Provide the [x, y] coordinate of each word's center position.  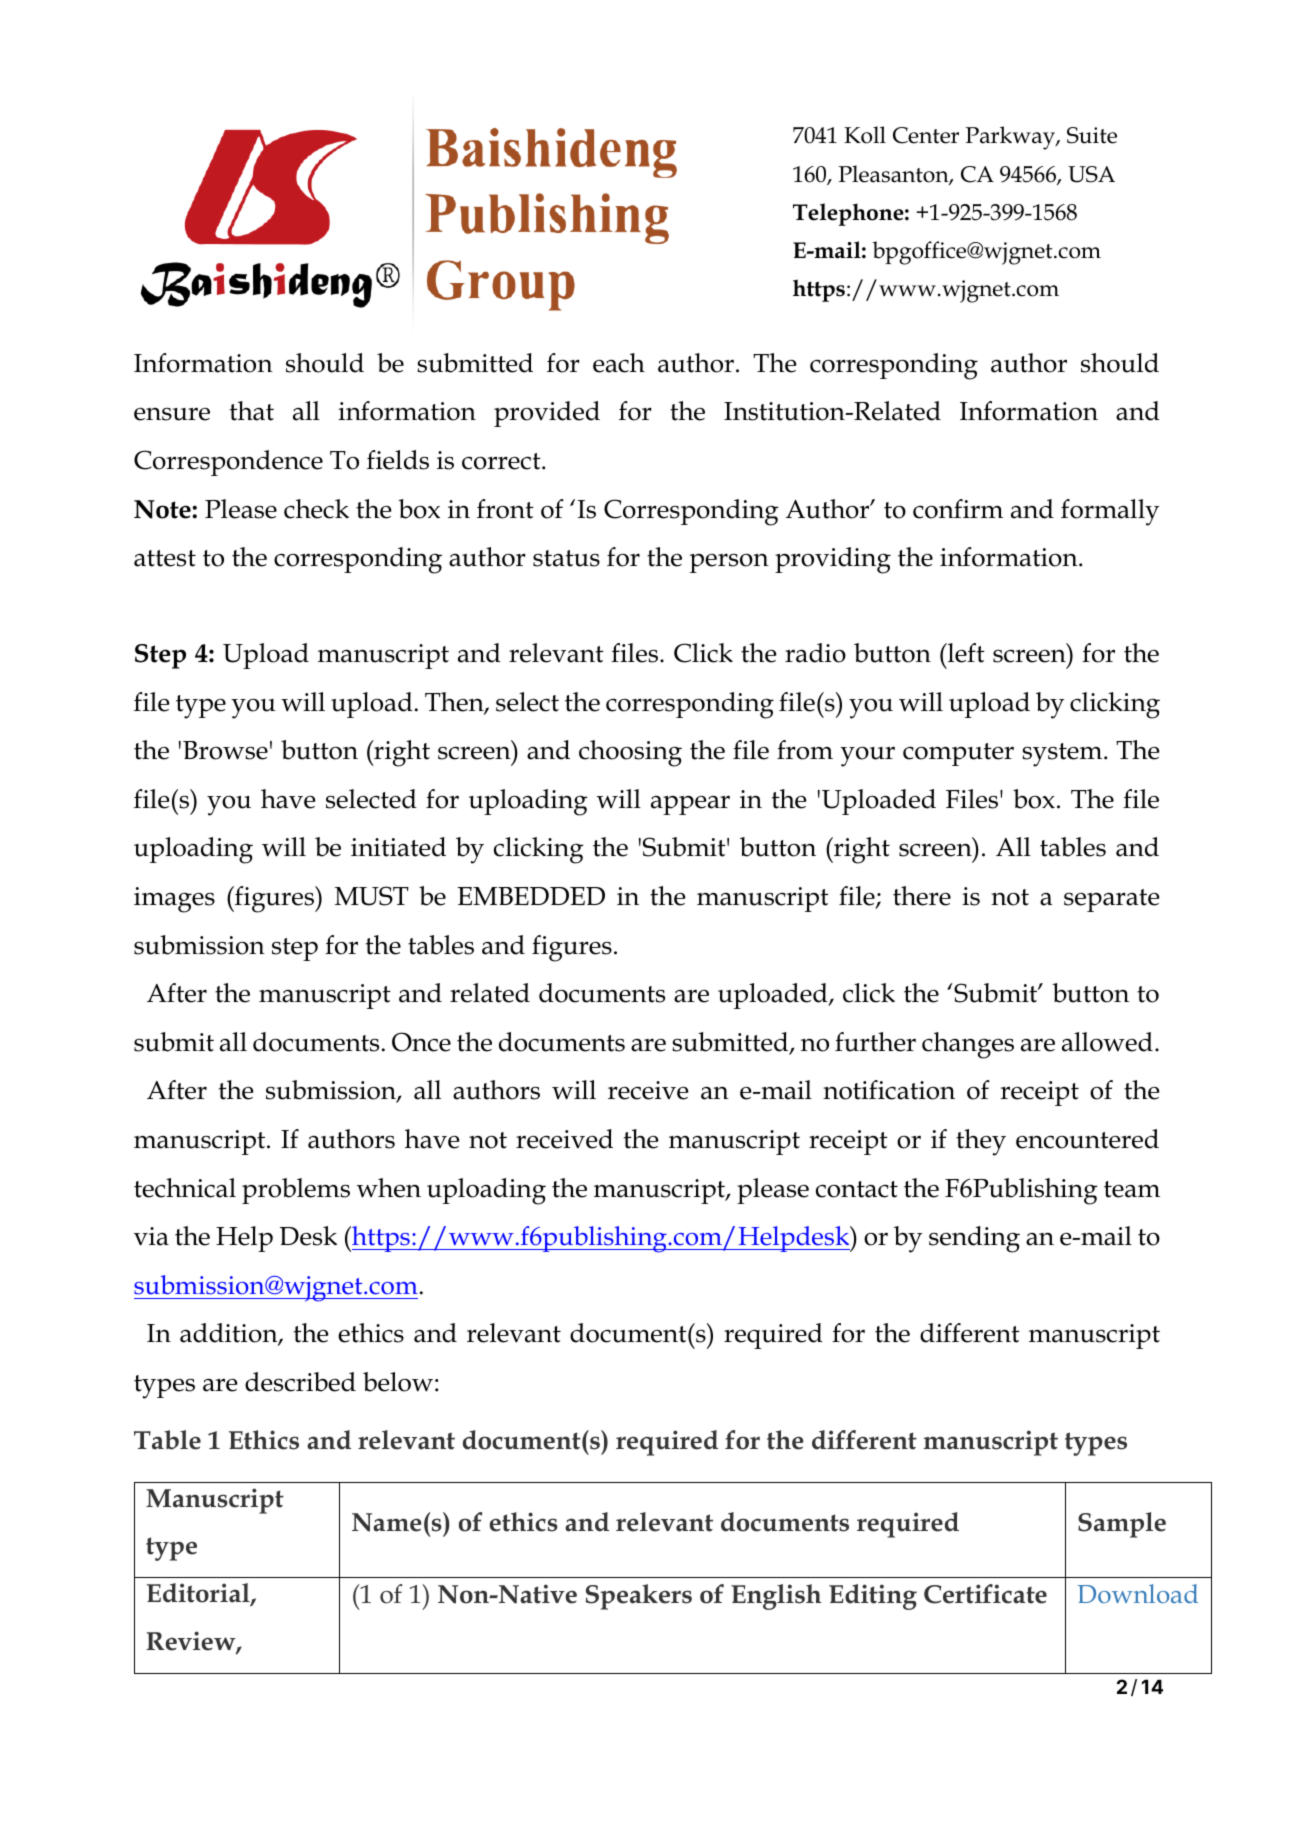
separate [1112, 900]
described [300, 1382]
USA [1091, 174]
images [174, 900]
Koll [865, 135]
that [252, 411]
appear [690, 805]
